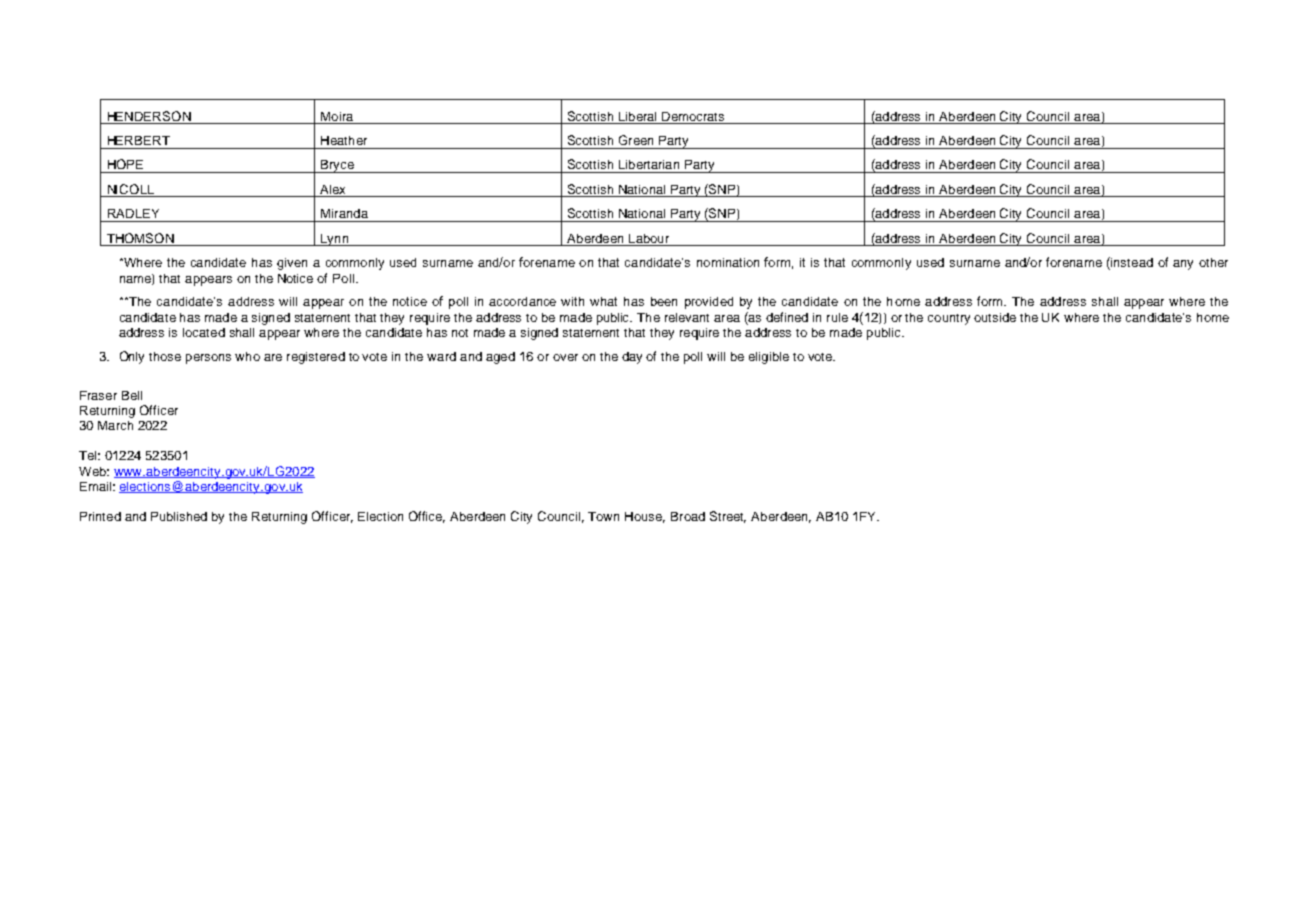  What do you see at coordinates (769, 358) in the screenshot?
I see `eligible` at bounding box center [769, 358].
